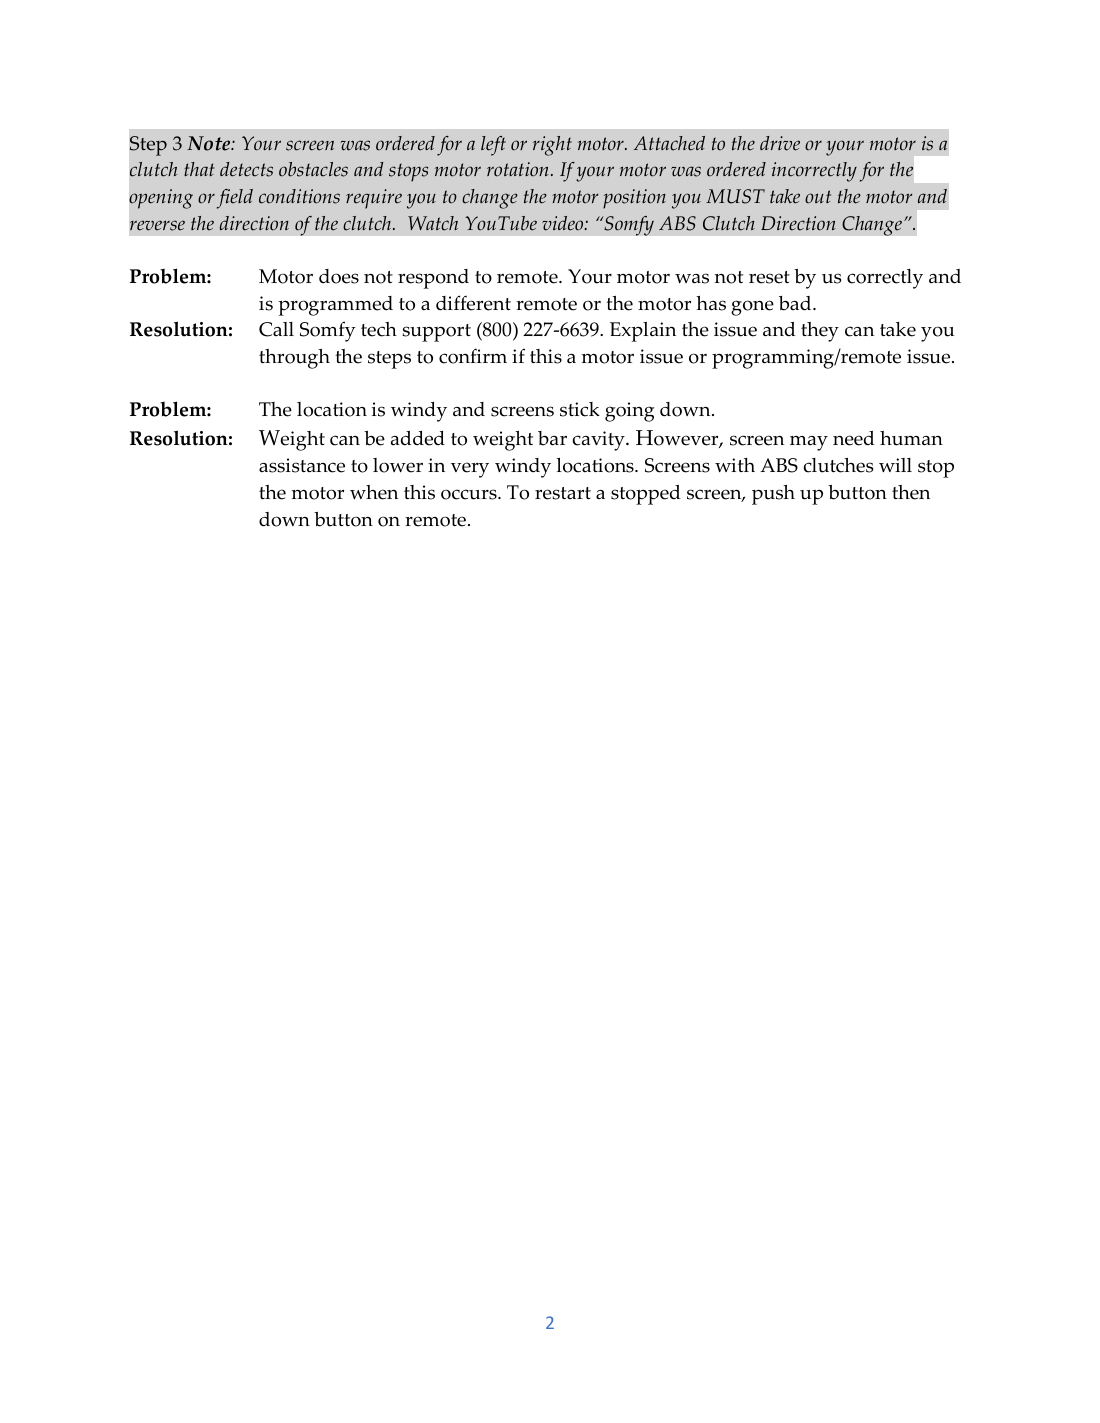  I want to click on Call, so click(276, 329).
